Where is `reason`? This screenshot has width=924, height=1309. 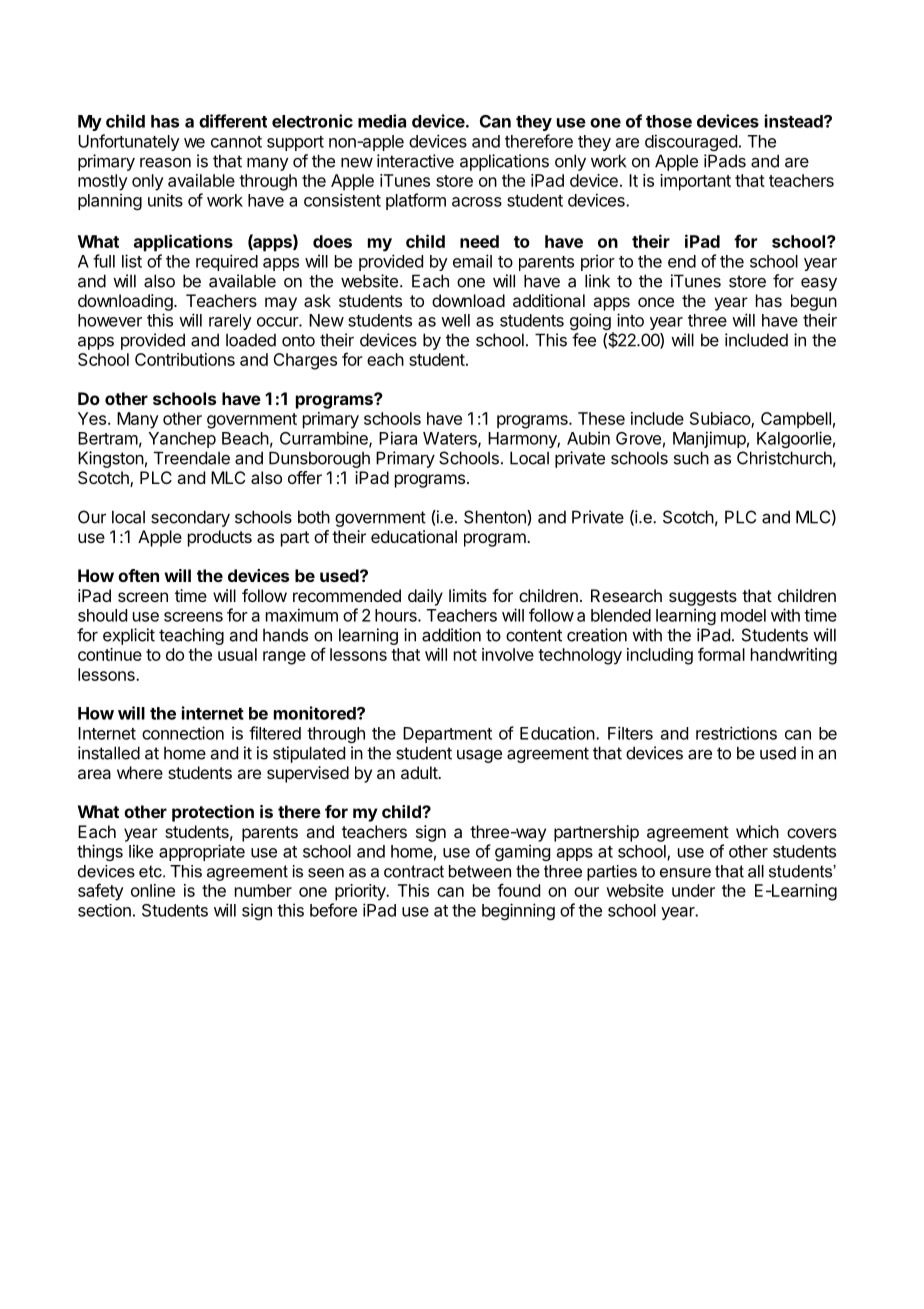
reason is located at coordinates (165, 162).
